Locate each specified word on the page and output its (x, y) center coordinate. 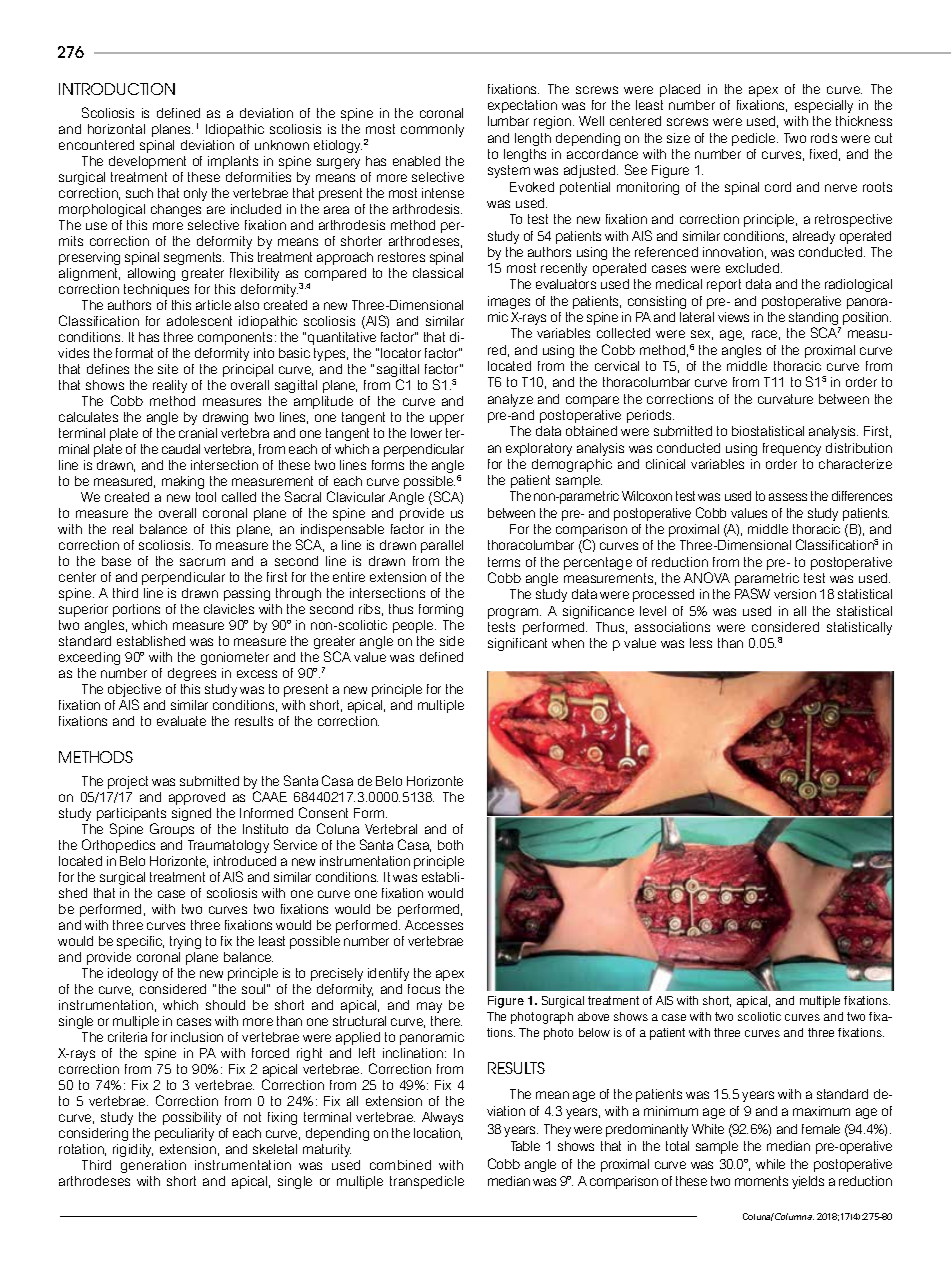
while (770, 1164)
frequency (792, 449)
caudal (181, 449)
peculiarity (184, 1134)
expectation (522, 106)
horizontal (116, 129)
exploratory (539, 449)
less (701, 643)
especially (824, 106)
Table (525, 1146)
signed (191, 814)
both (450, 845)
